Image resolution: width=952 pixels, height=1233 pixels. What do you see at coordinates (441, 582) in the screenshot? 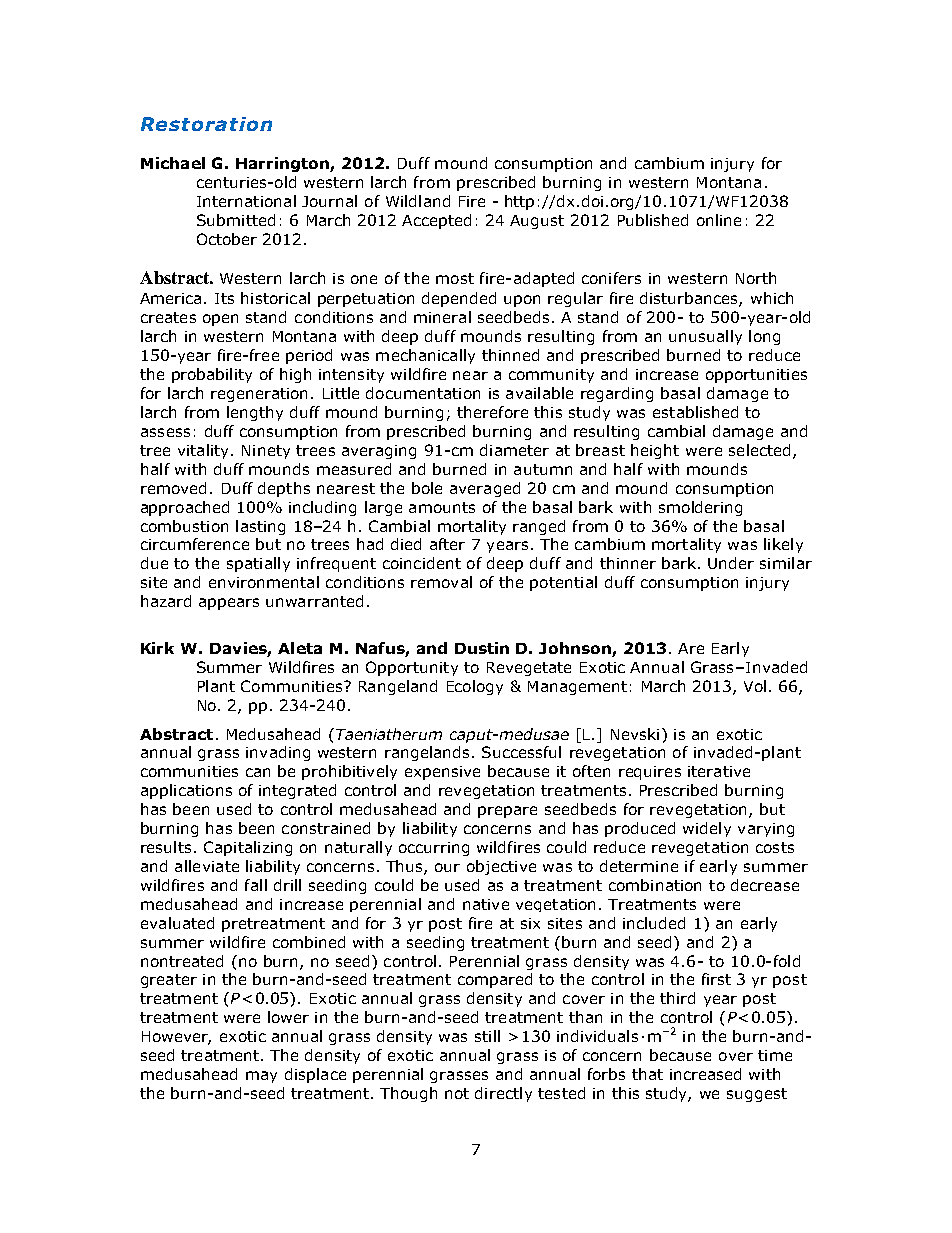
I see `removal` at bounding box center [441, 582].
